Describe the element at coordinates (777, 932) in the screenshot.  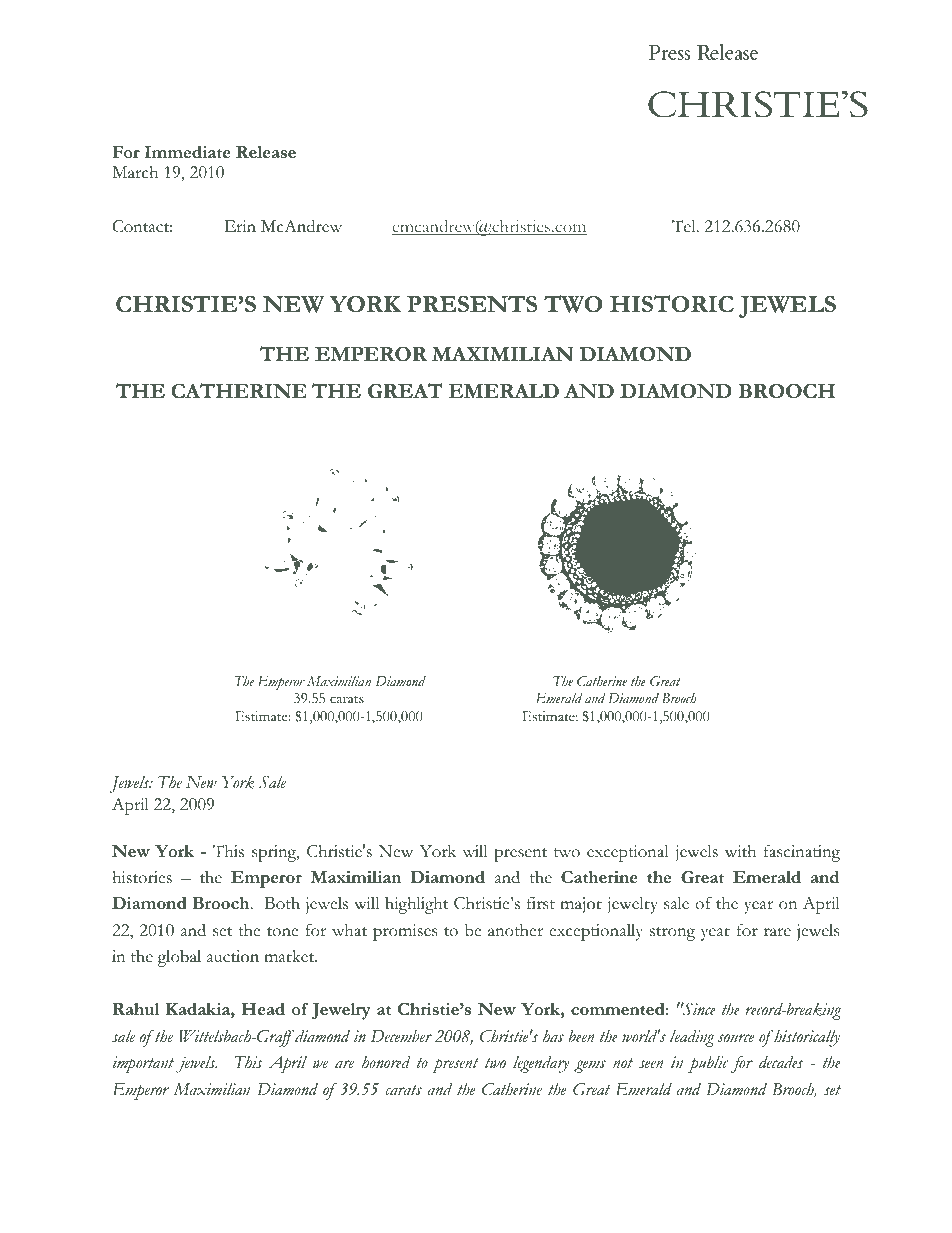
I see `rare` at that location.
